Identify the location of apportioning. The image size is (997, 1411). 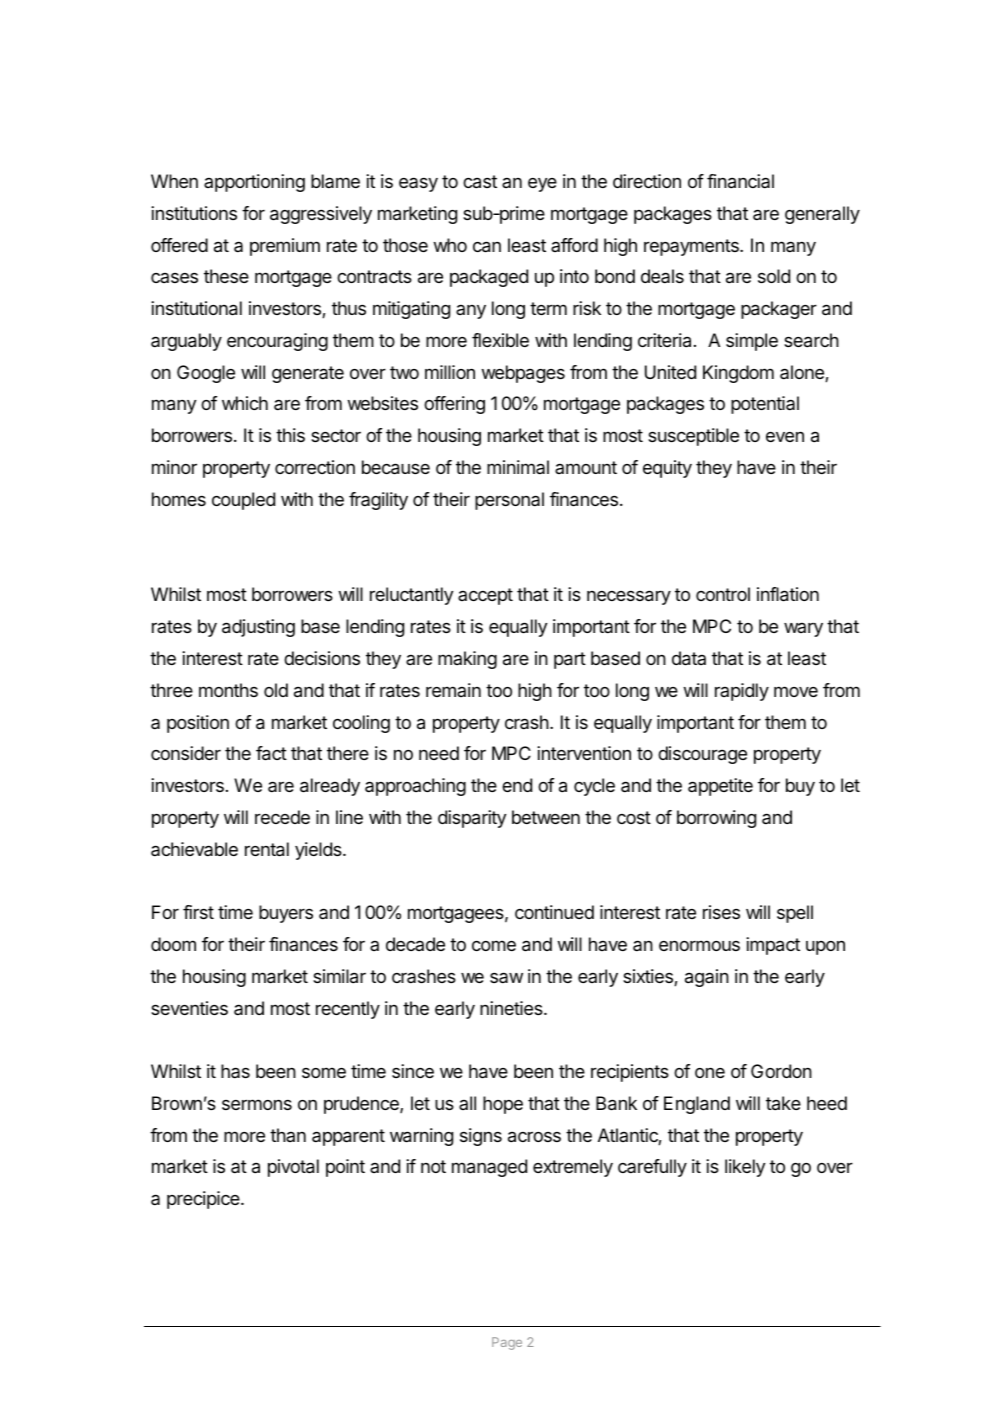
(254, 183).
